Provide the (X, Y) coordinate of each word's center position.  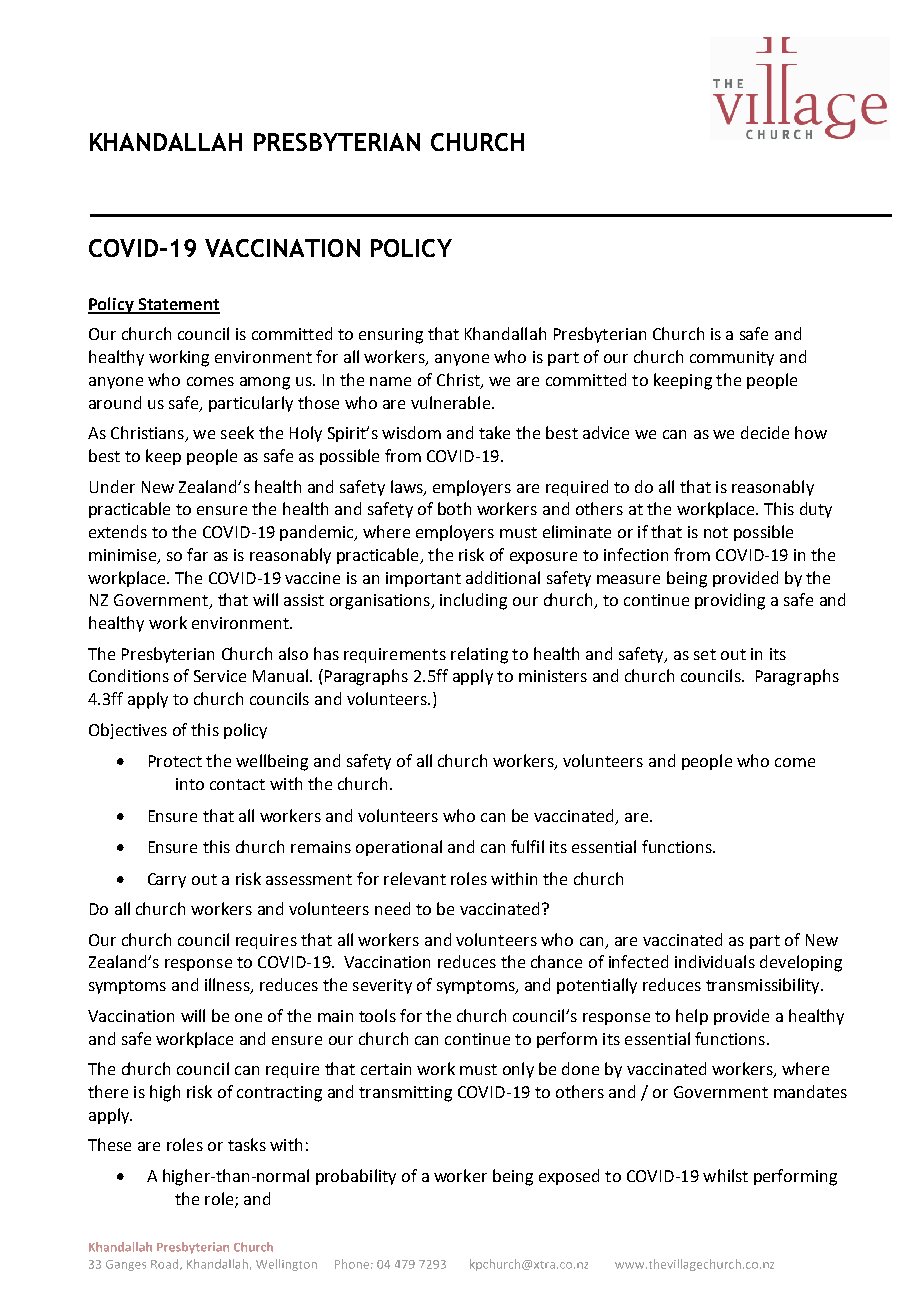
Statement (178, 305)
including (473, 601)
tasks (247, 1144)
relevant (415, 878)
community (732, 358)
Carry (167, 880)
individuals (715, 961)
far (197, 554)
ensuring (391, 336)
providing (730, 601)
